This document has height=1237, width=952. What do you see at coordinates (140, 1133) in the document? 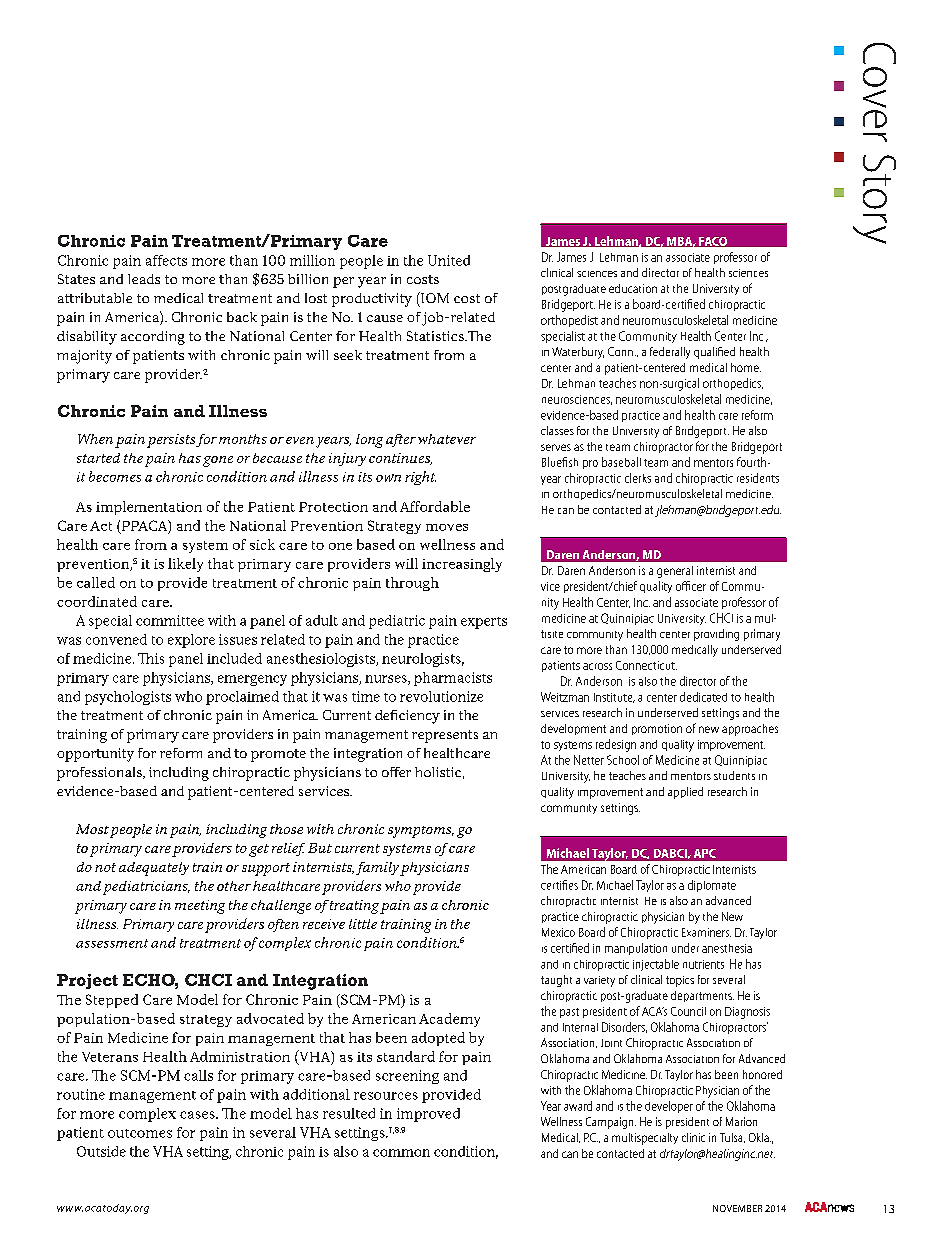
I see `outcomes` at bounding box center [140, 1133].
